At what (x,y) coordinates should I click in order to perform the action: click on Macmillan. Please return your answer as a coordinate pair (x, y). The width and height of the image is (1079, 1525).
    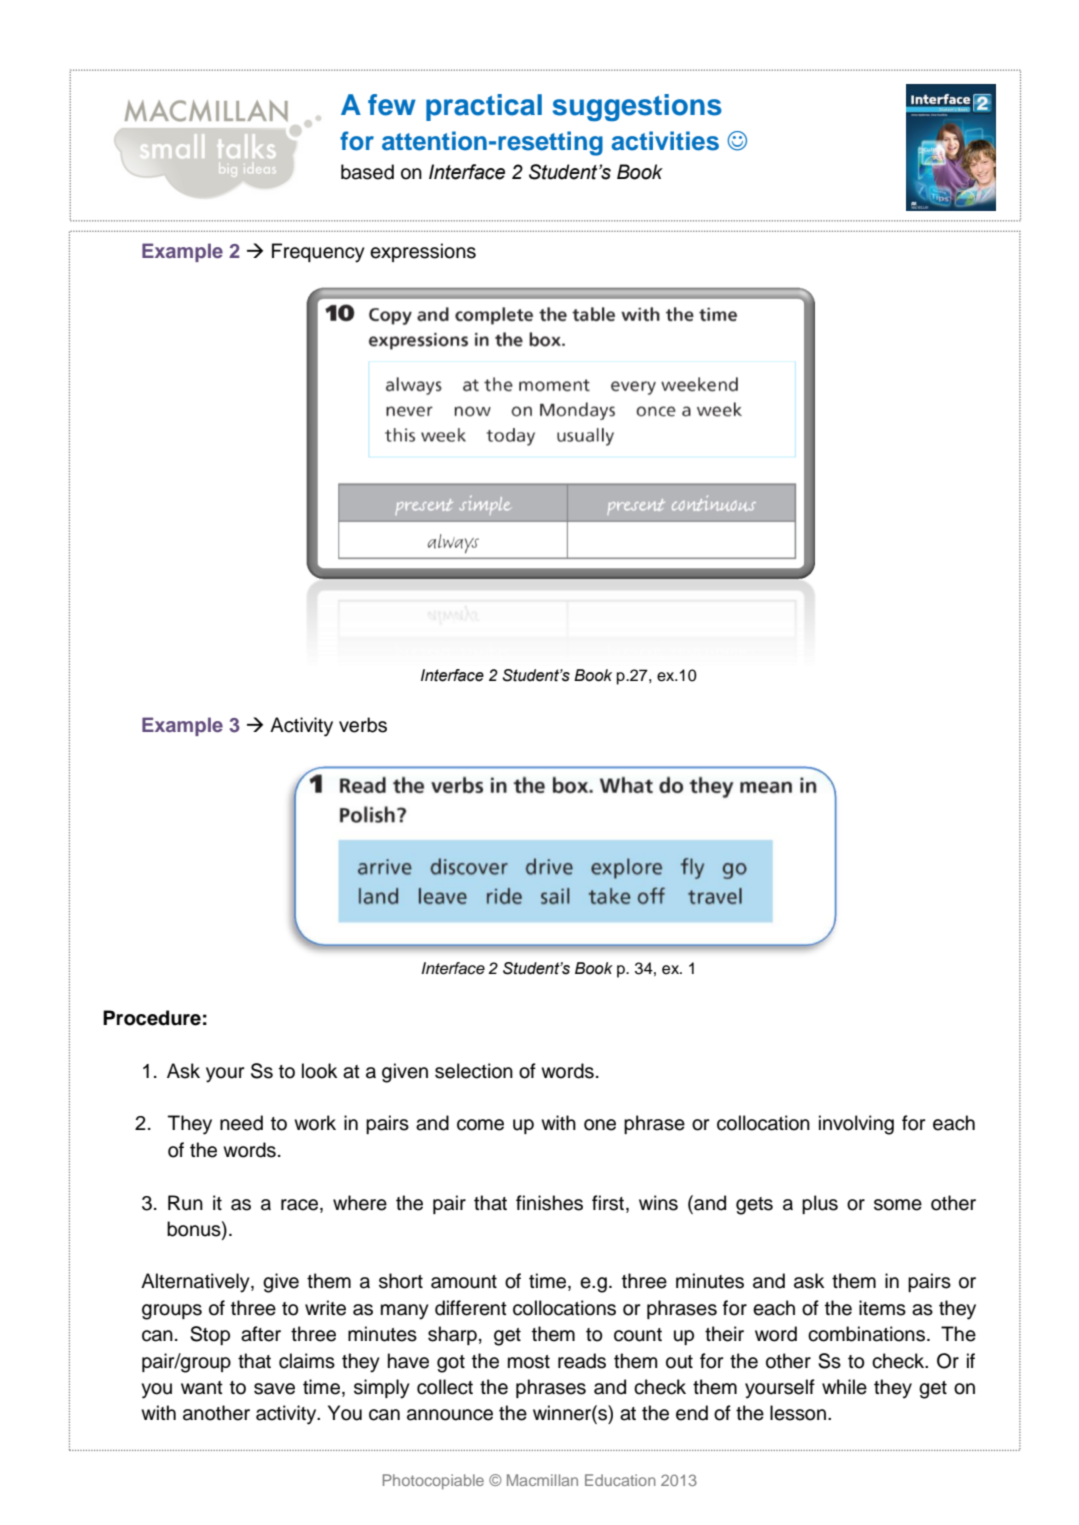
    Looking at the image, I should click on (542, 1480).
